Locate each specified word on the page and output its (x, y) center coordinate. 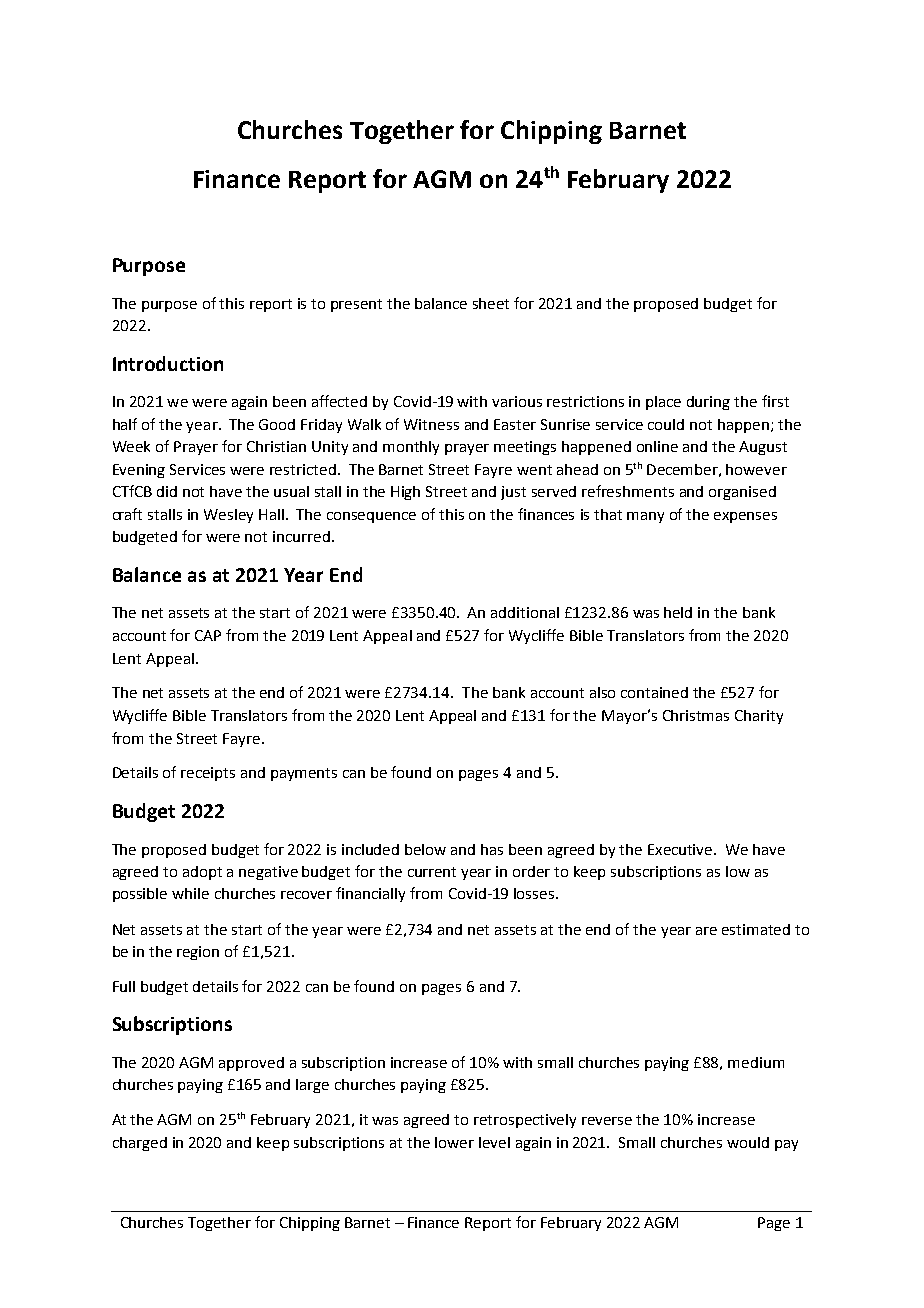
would (748, 1142)
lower (454, 1142)
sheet (491, 303)
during (708, 403)
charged (140, 1144)
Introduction (168, 363)
